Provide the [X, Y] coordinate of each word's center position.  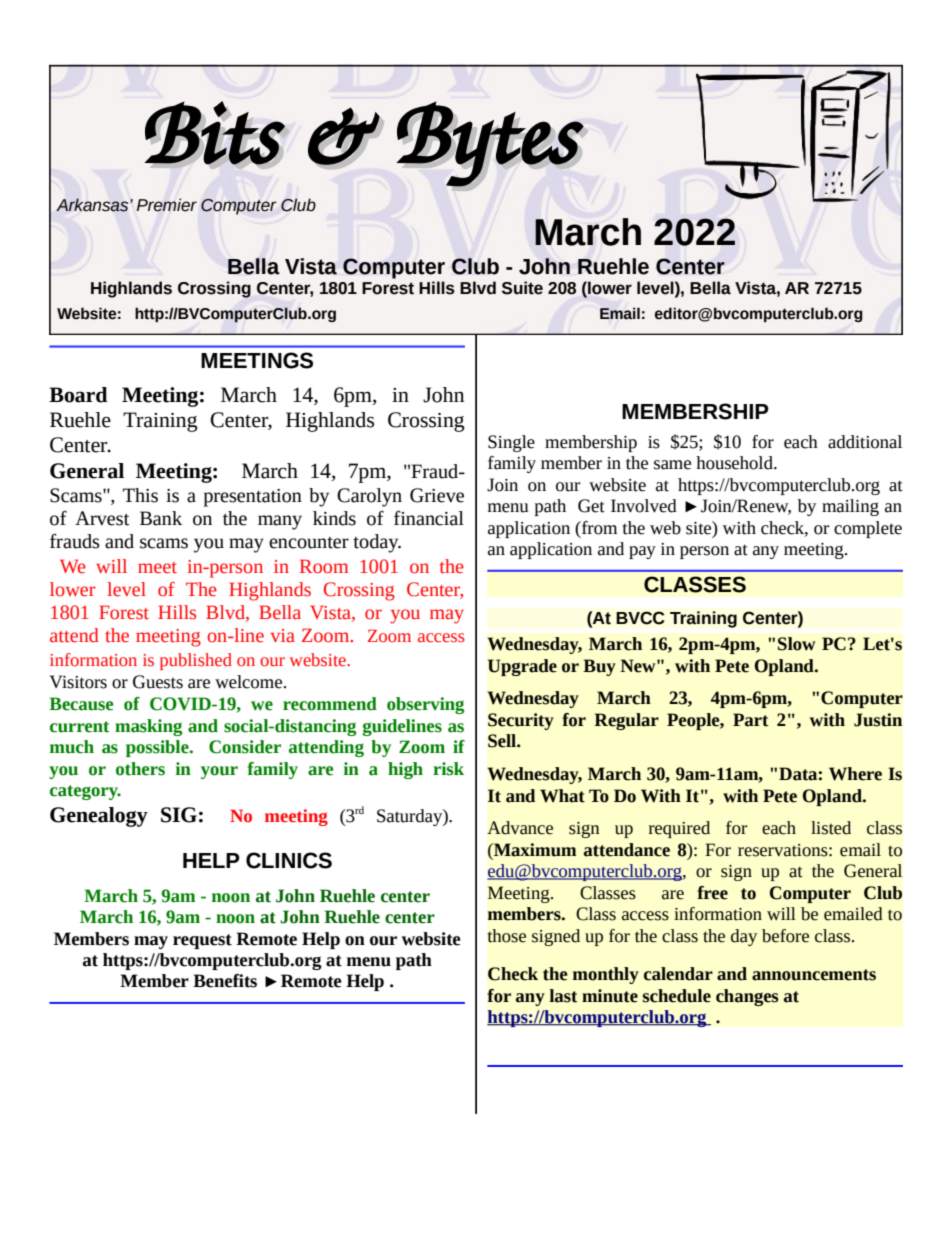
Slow [797, 644]
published [196, 661]
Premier [167, 205]
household [735, 463]
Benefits [225, 981]
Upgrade [522, 667]
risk [448, 769]
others [140, 769]
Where [855, 774]
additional [865, 442]
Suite [522, 288]
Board [78, 395]
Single [511, 443]
